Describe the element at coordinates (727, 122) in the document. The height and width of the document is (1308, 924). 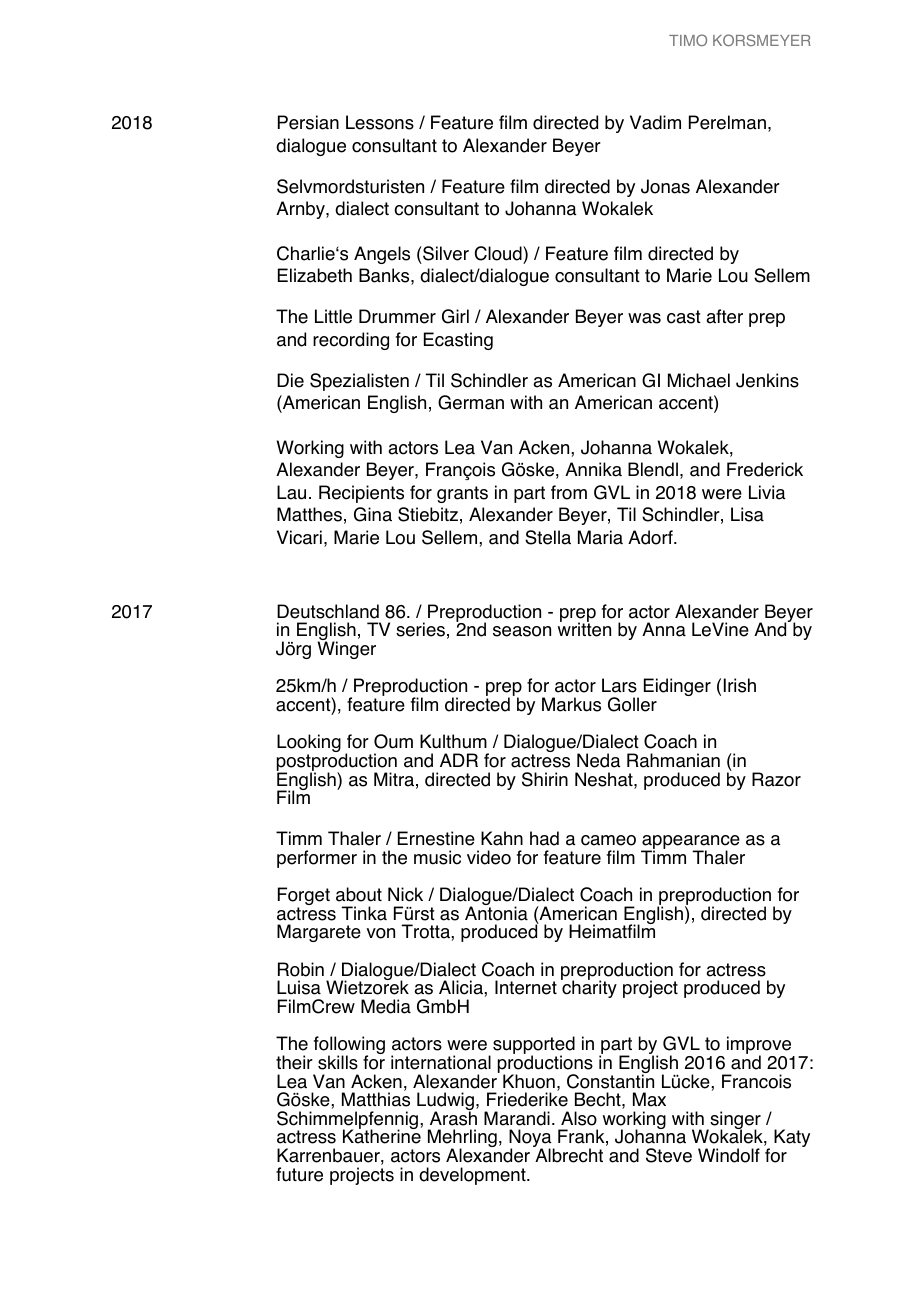
I see `Perelman` at that location.
